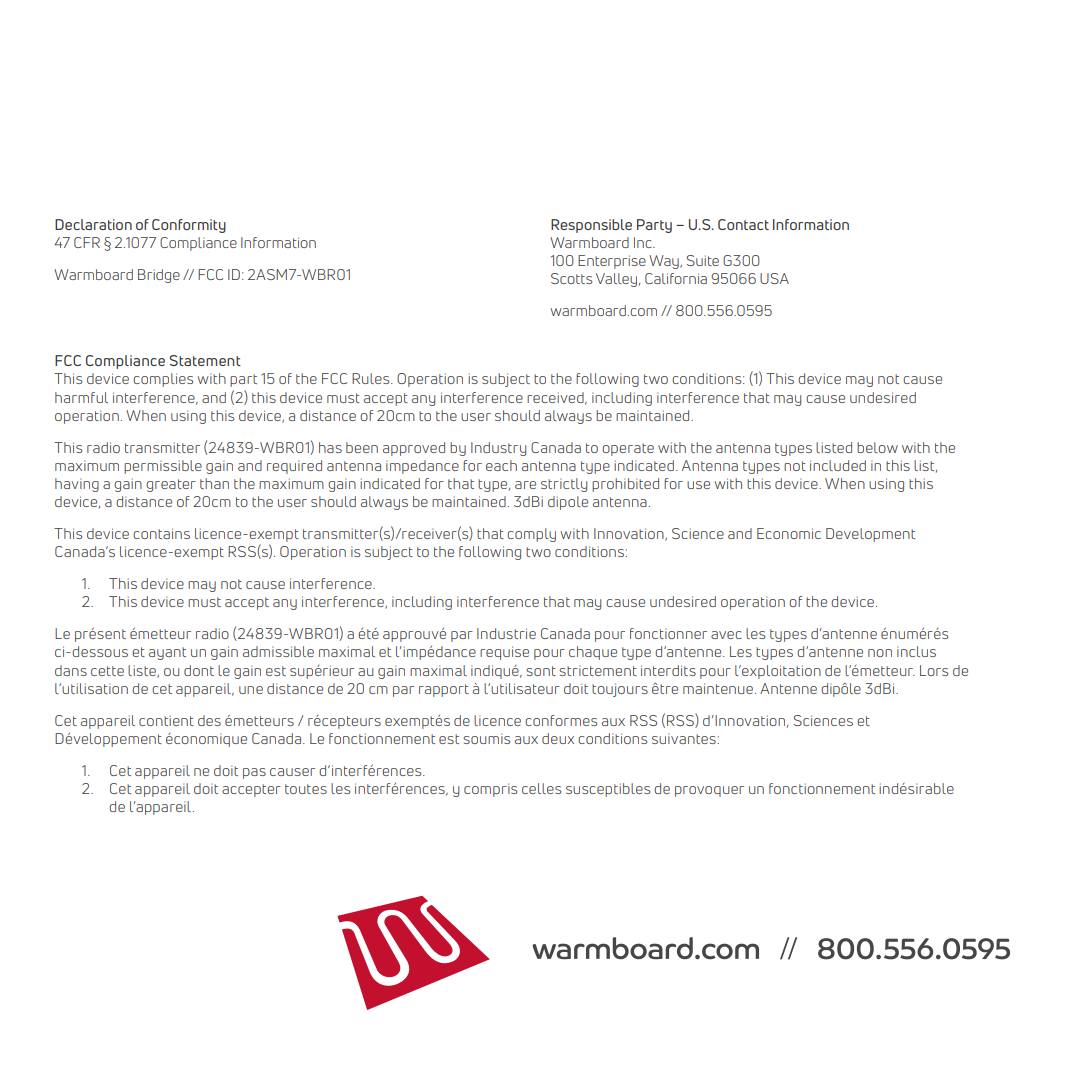  What do you see at coordinates (254, 773) in the screenshot?
I see `pas` at bounding box center [254, 773].
